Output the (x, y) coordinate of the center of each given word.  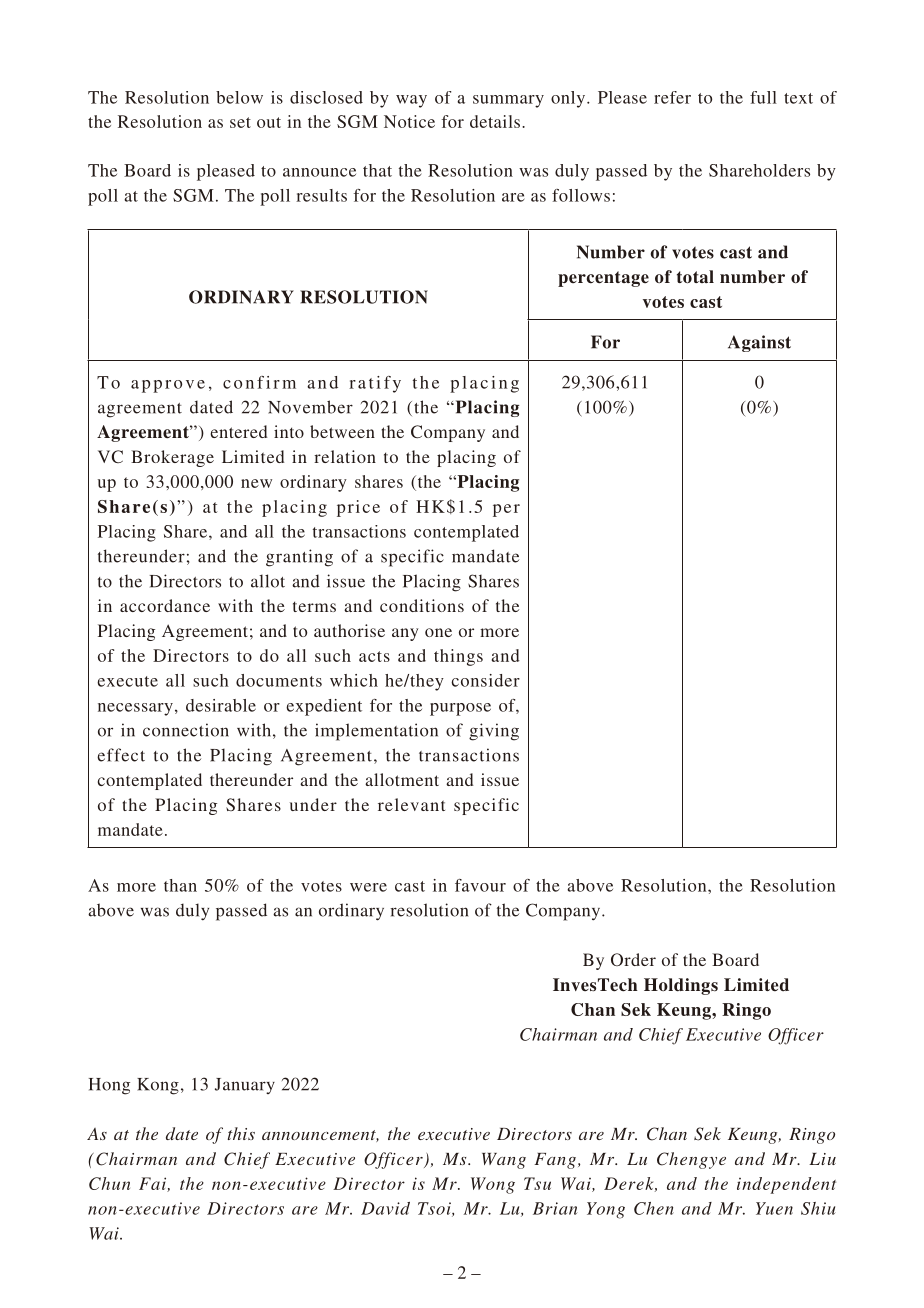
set (240, 122)
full (763, 97)
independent (786, 1185)
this (241, 1133)
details (496, 121)
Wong (493, 1185)
